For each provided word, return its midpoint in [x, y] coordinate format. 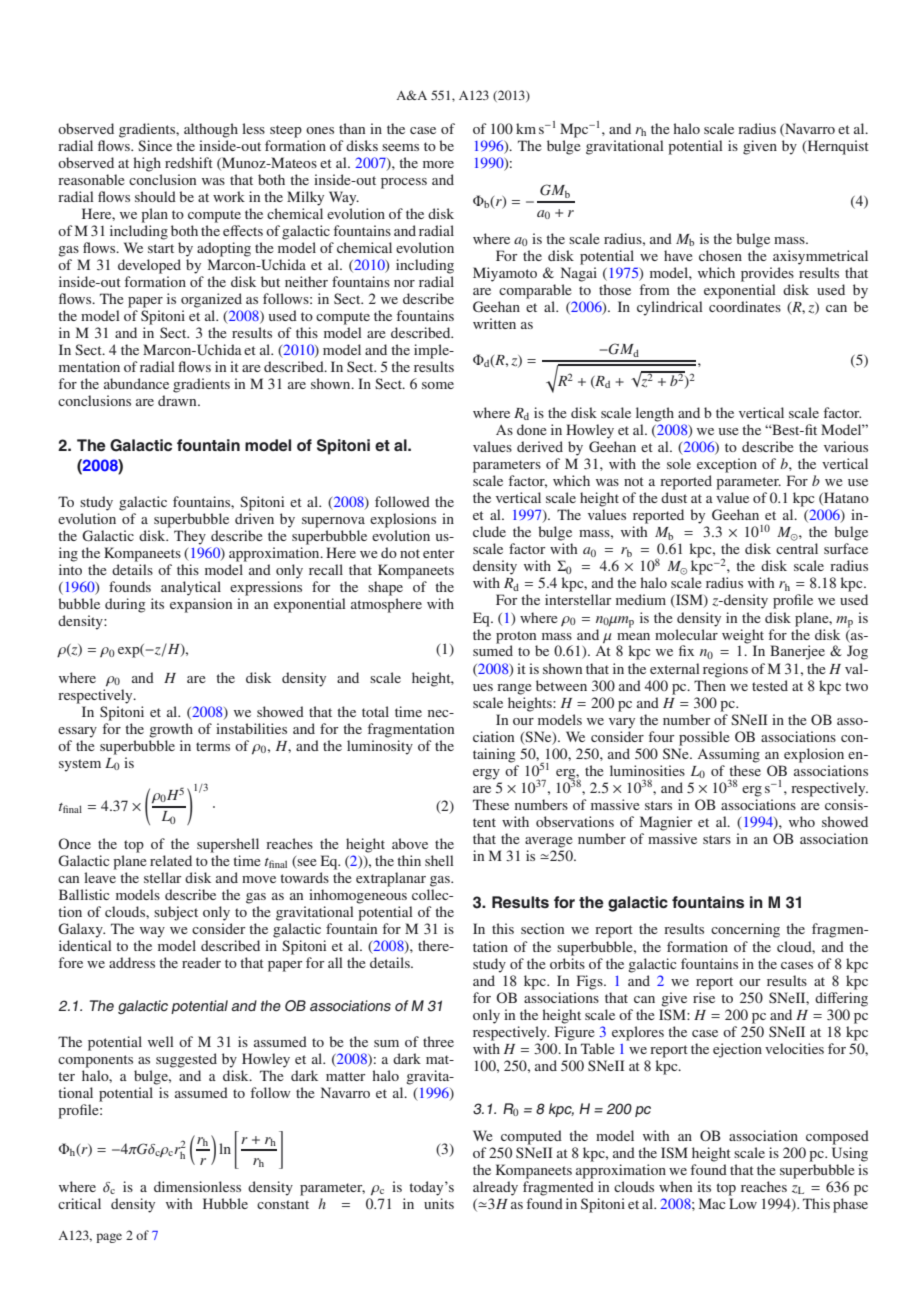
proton [516, 637]
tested [770, 685]
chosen [720, 255]
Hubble [225, 1203]
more [438, 164]
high [147, 164]
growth [171, 730]
